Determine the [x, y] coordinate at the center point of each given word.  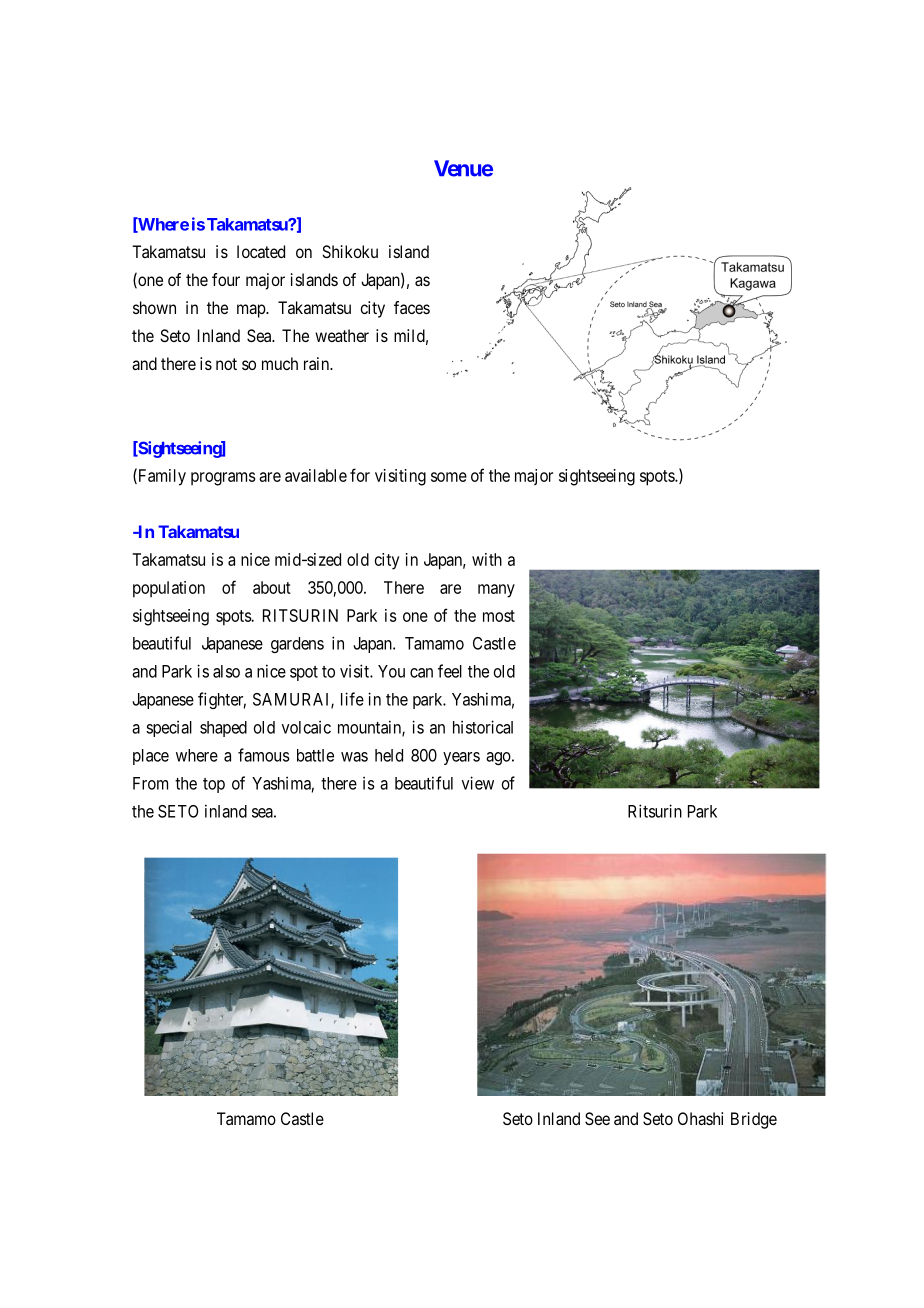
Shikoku [350, 251]
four [226, 279]
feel [450, 671]
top [214, 785]
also [226, 671]
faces [412, 307]
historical [483, 727]
